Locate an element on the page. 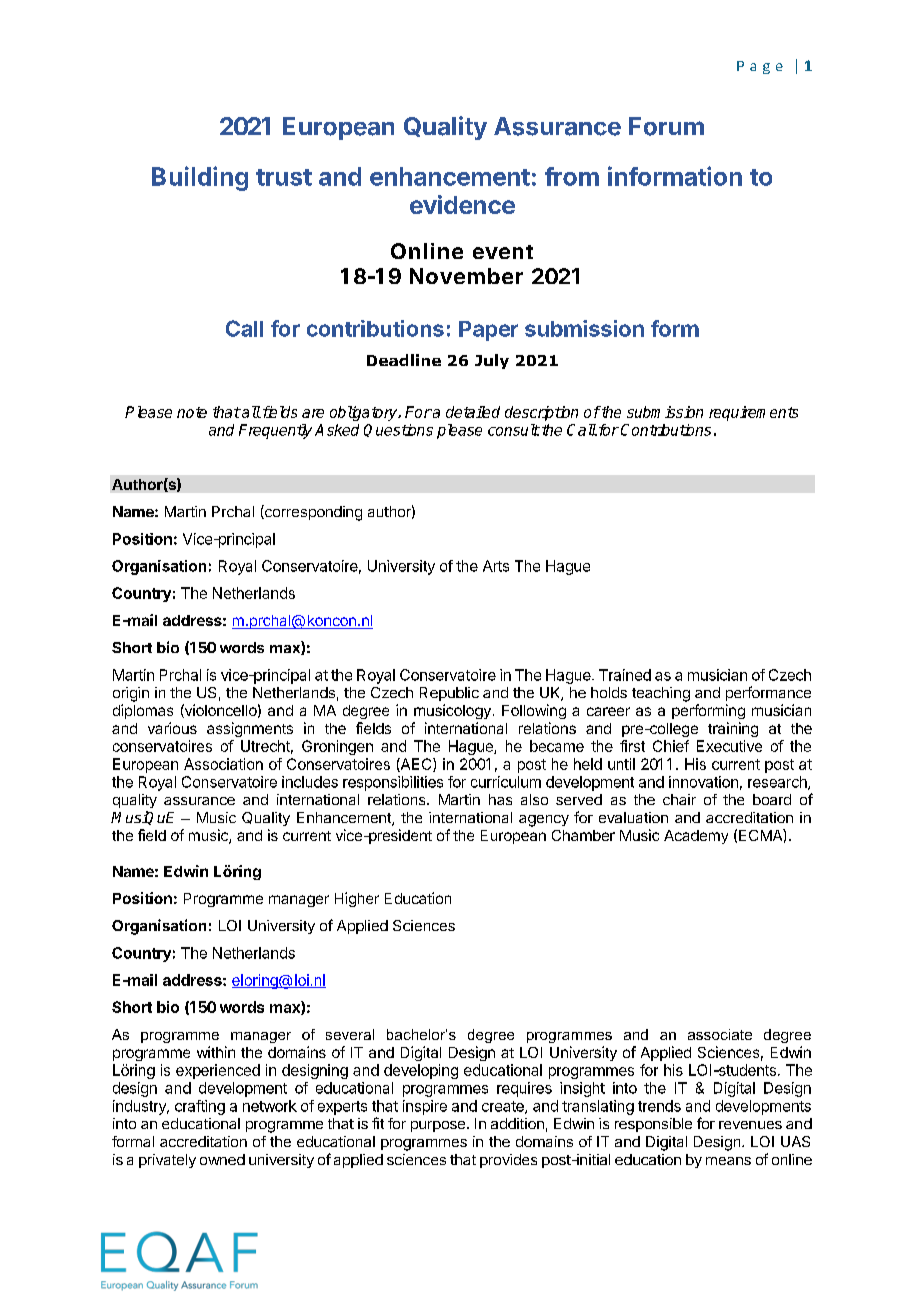 This document has width=924, height=1308. note is located at coordinates (192, 412).
